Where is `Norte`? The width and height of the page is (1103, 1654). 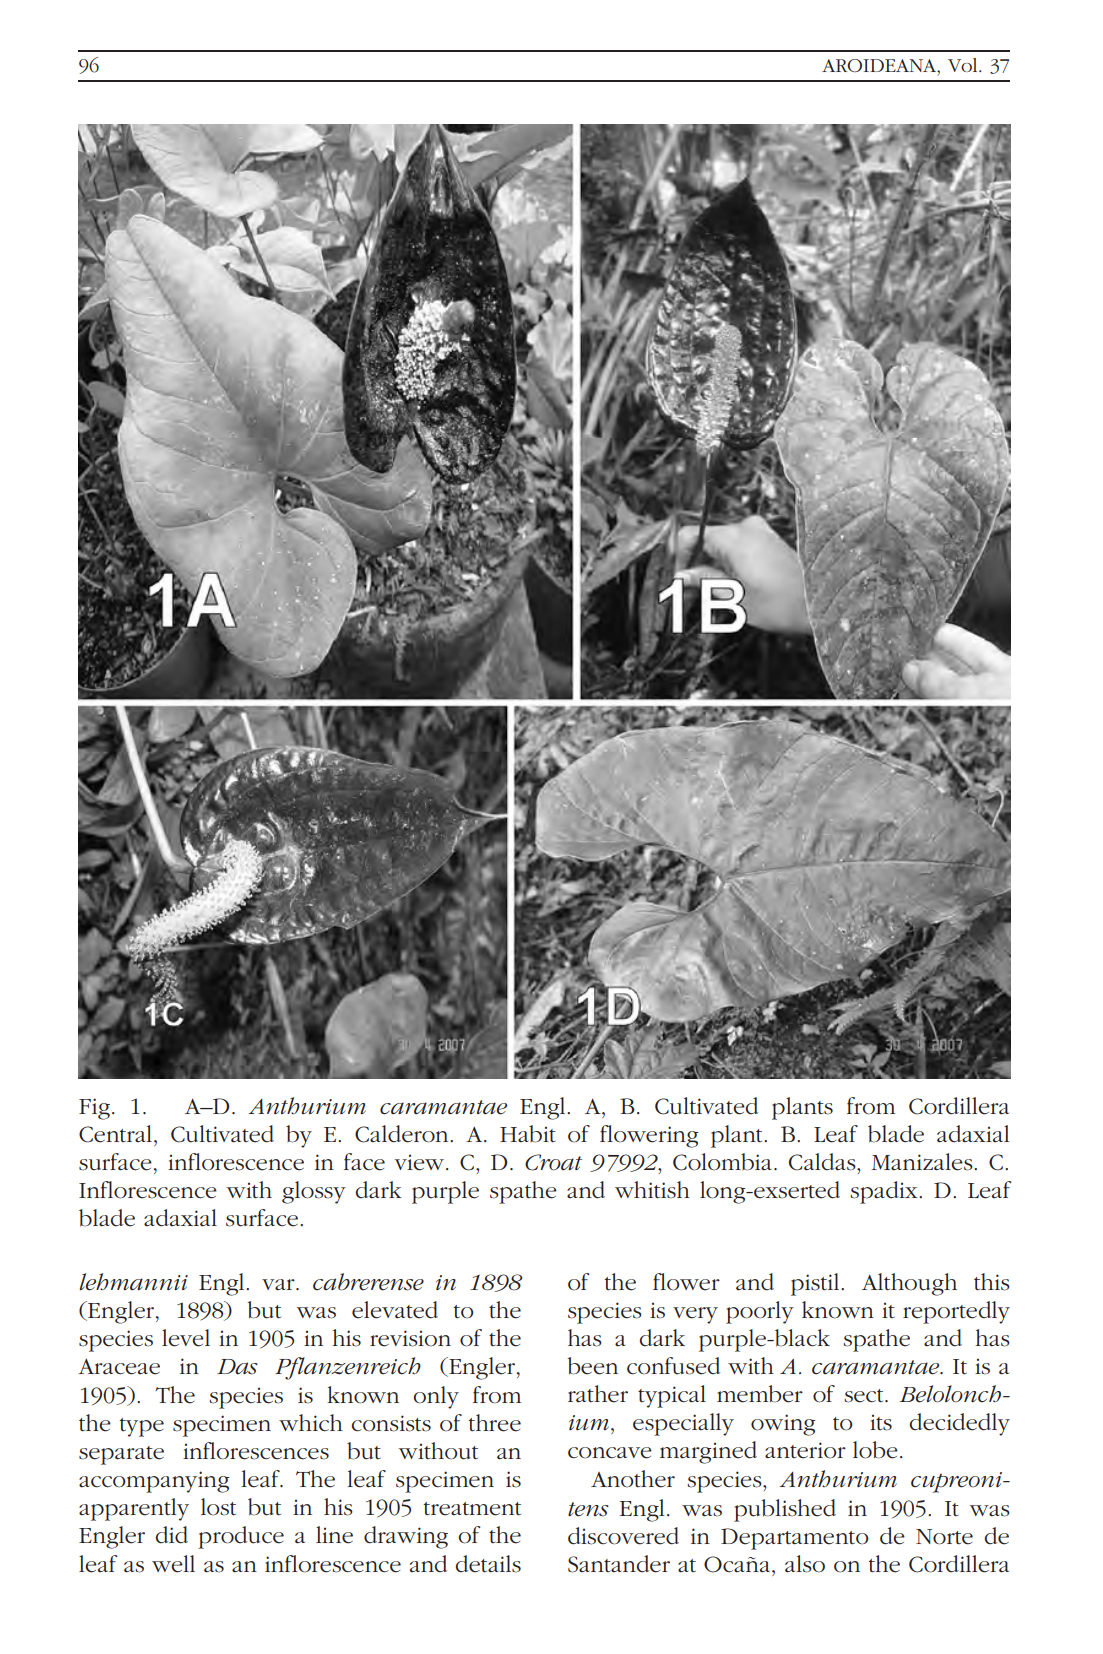
Norte is located at coordinates (944, 1537).
